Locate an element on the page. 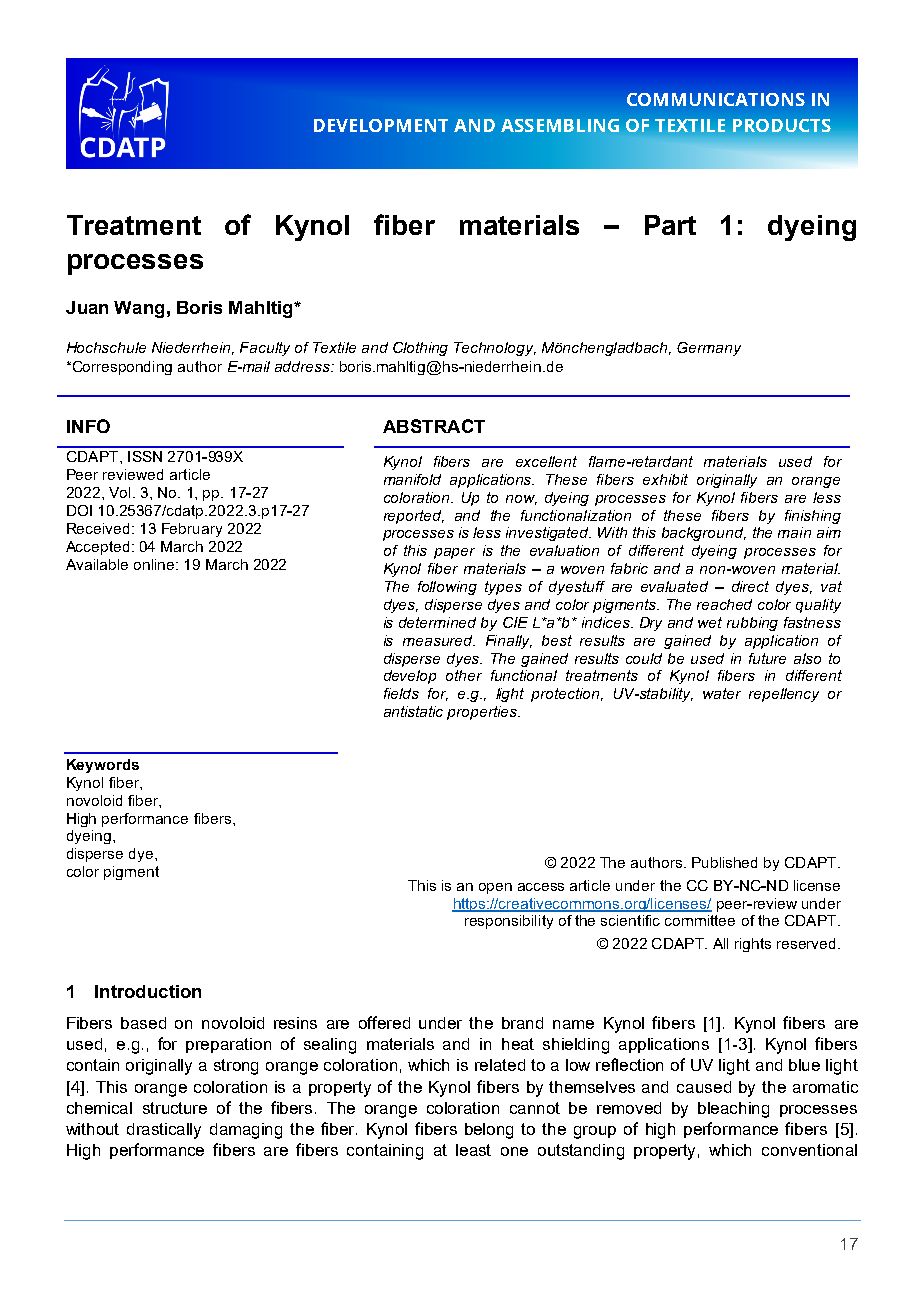  PRODUCTS is located at coordinates (782, 125).
